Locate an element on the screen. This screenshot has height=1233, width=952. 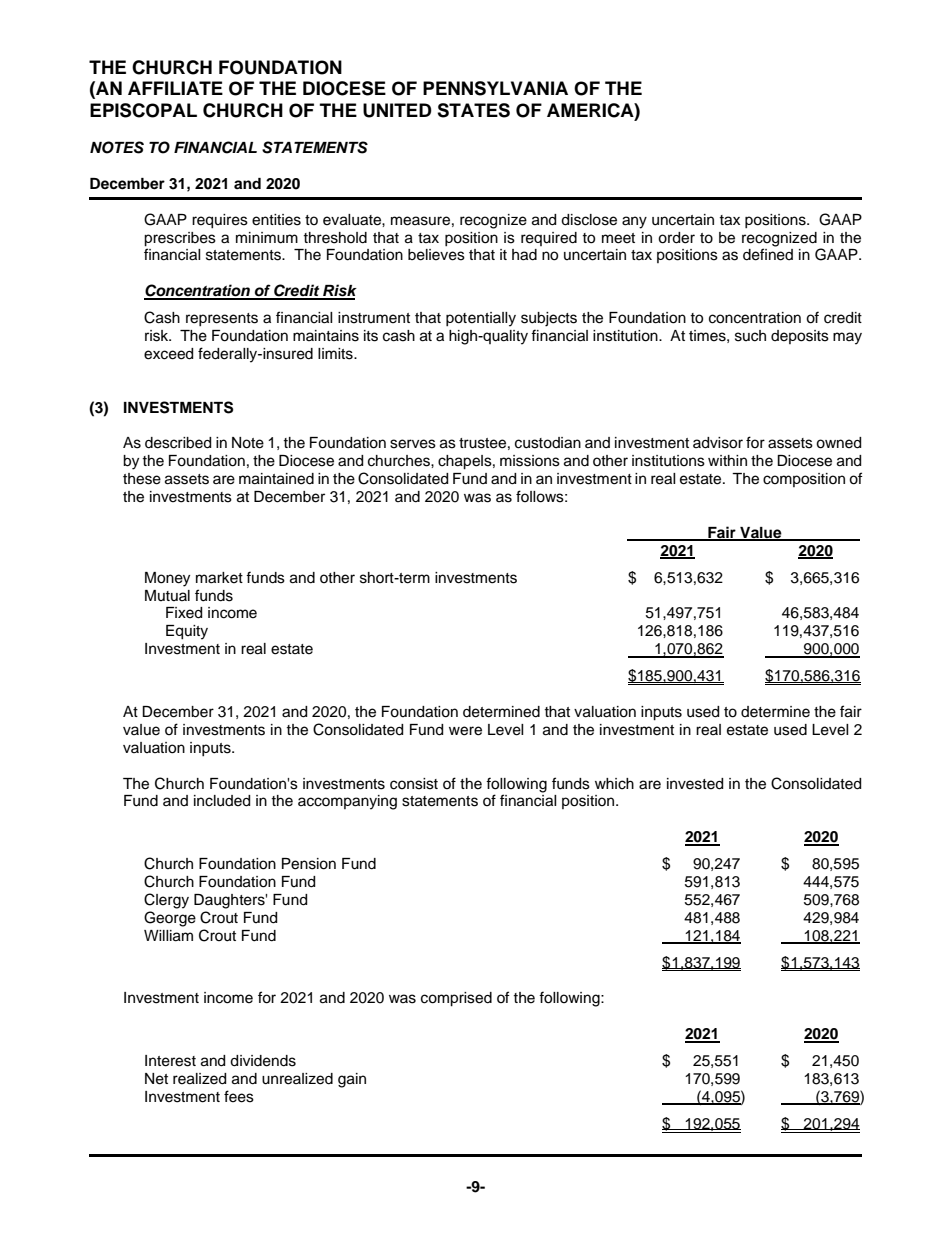
AFFILIATE is located at coordinates (175, 88).
